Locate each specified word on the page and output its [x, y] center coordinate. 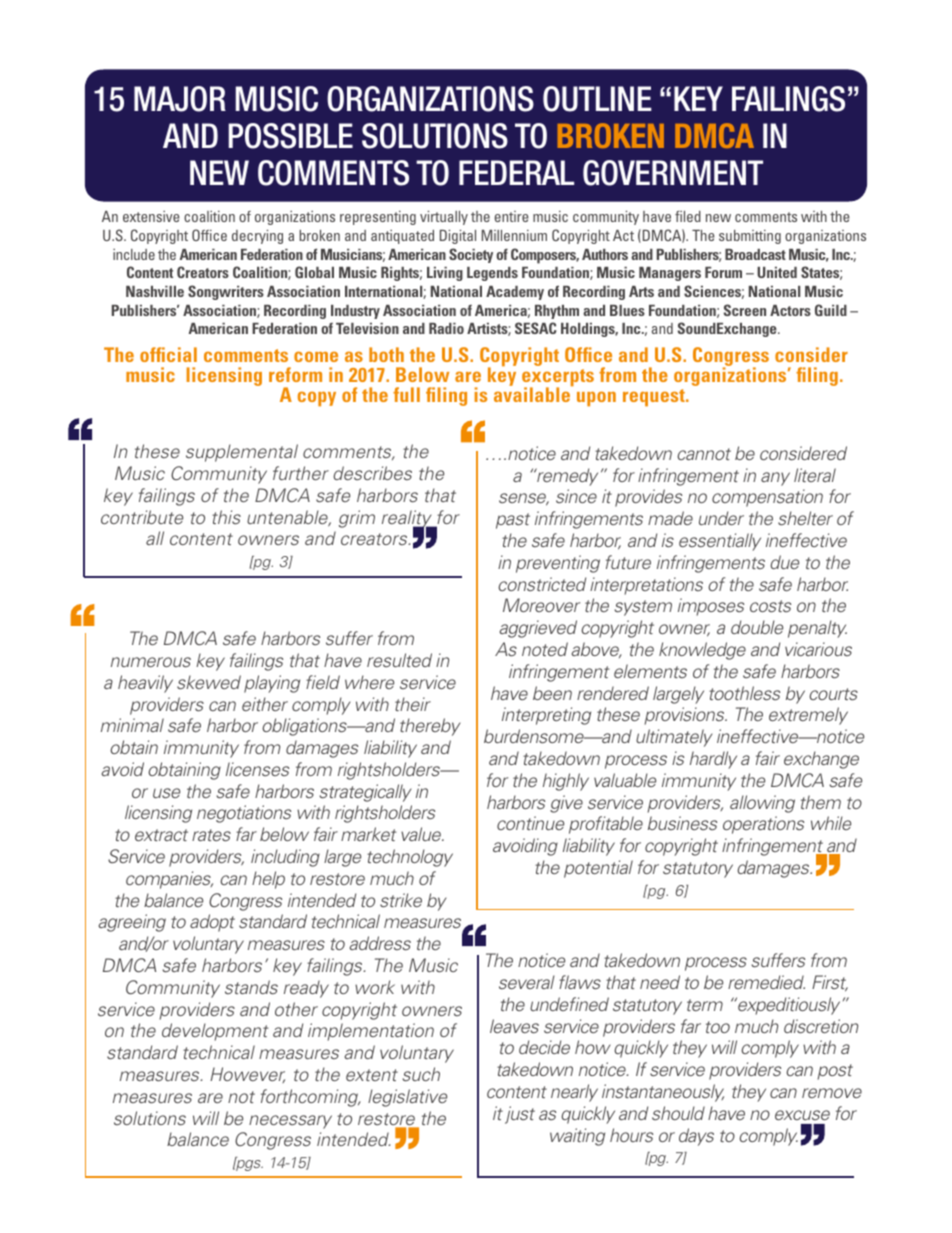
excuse [802, 1115]
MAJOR [180, 99]
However [247, 1075]
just [520, 1115]
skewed [209, 682]
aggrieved [538, 629]
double [757, 627]
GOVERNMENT [673, 173]
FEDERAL [516, 172]
